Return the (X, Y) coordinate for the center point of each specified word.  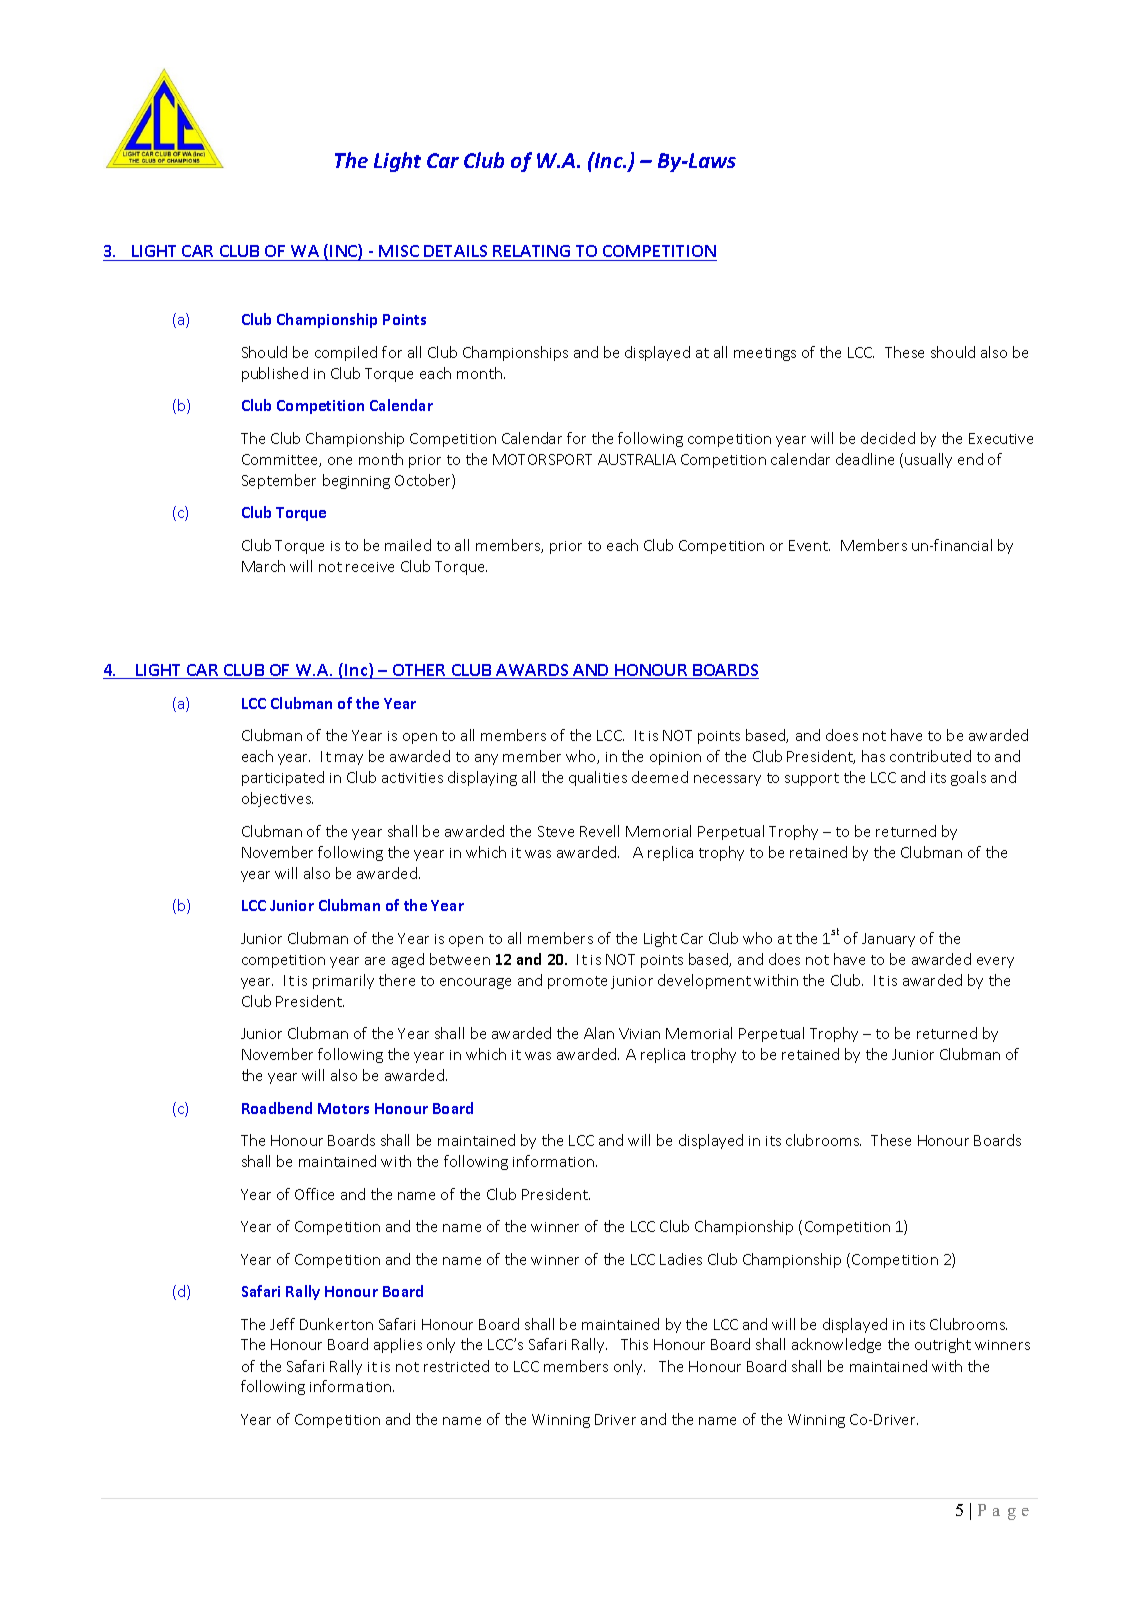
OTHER (420, 671)
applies (398, 1345)
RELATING (532, 253)
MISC (399, 253)
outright (943, 1345)
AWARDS (532, 671)
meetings (765, 354)
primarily (343, 981)
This (634, 1344)
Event (809, 545)
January (888, 940)
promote (577, 982)
